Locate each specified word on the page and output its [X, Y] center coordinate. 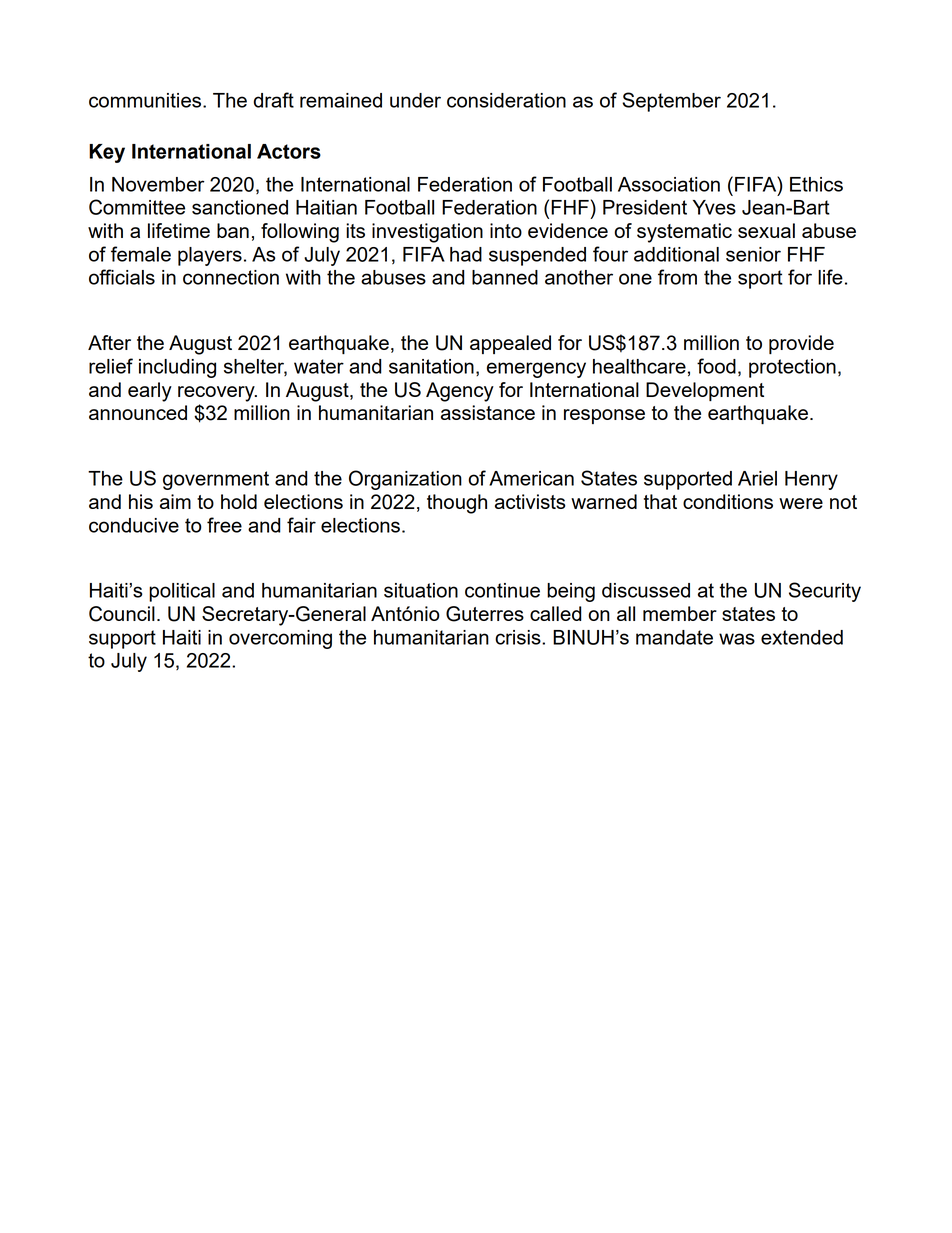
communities [146, 100]
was [737, 639]
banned [505, 277]
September [671, 102]
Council [122, 614]
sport [760, 279]
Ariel [757, 478]
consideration [506, 100]
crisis [519, 637]
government [216, 480]
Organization [405, 480]
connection [231, 277]
